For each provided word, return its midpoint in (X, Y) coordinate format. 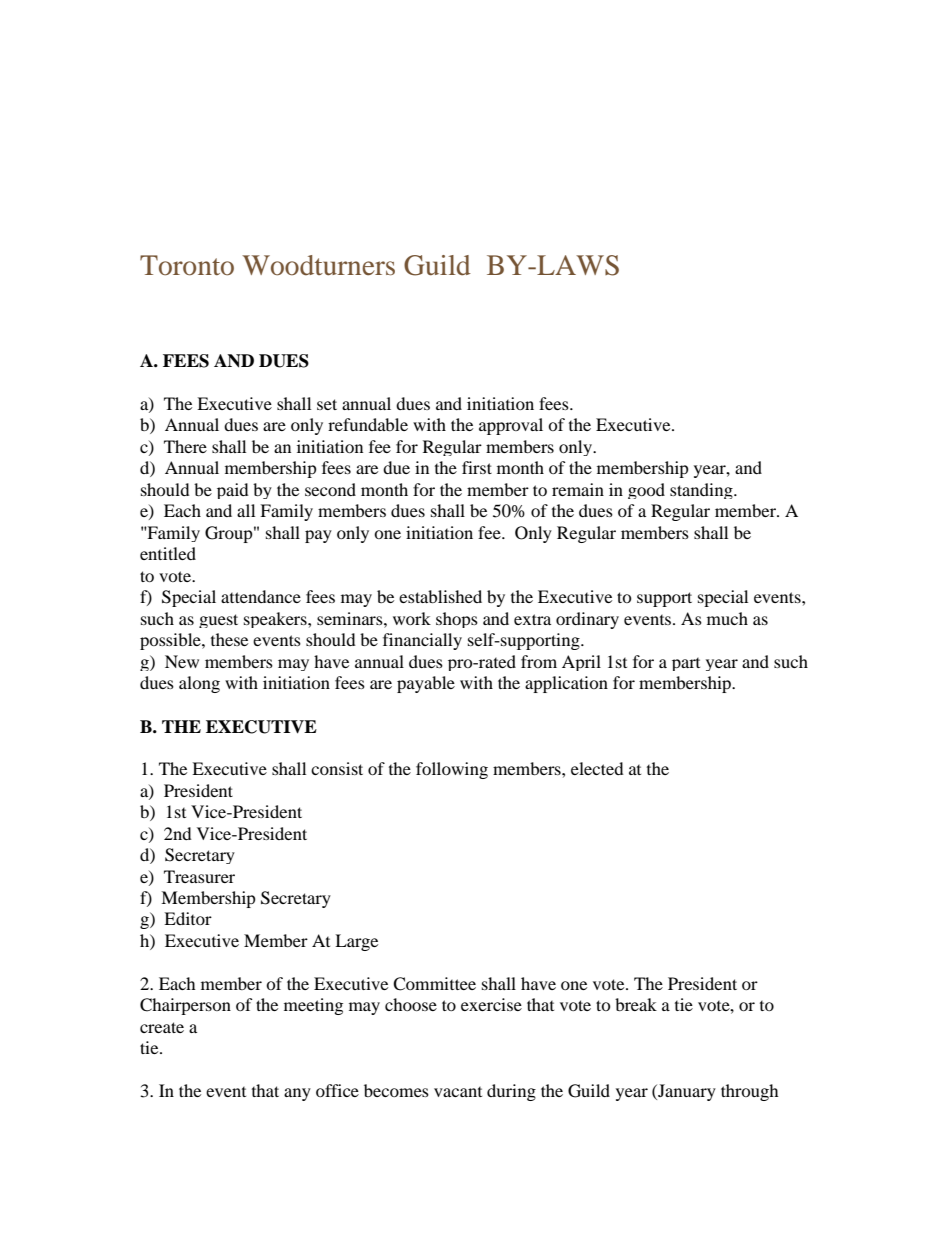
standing (702, 491)
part (686, 664)
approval (511, 426)
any (297, 1094)
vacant (458, 1092)
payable (426, 684)
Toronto (187, 265)
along (199, 684)
